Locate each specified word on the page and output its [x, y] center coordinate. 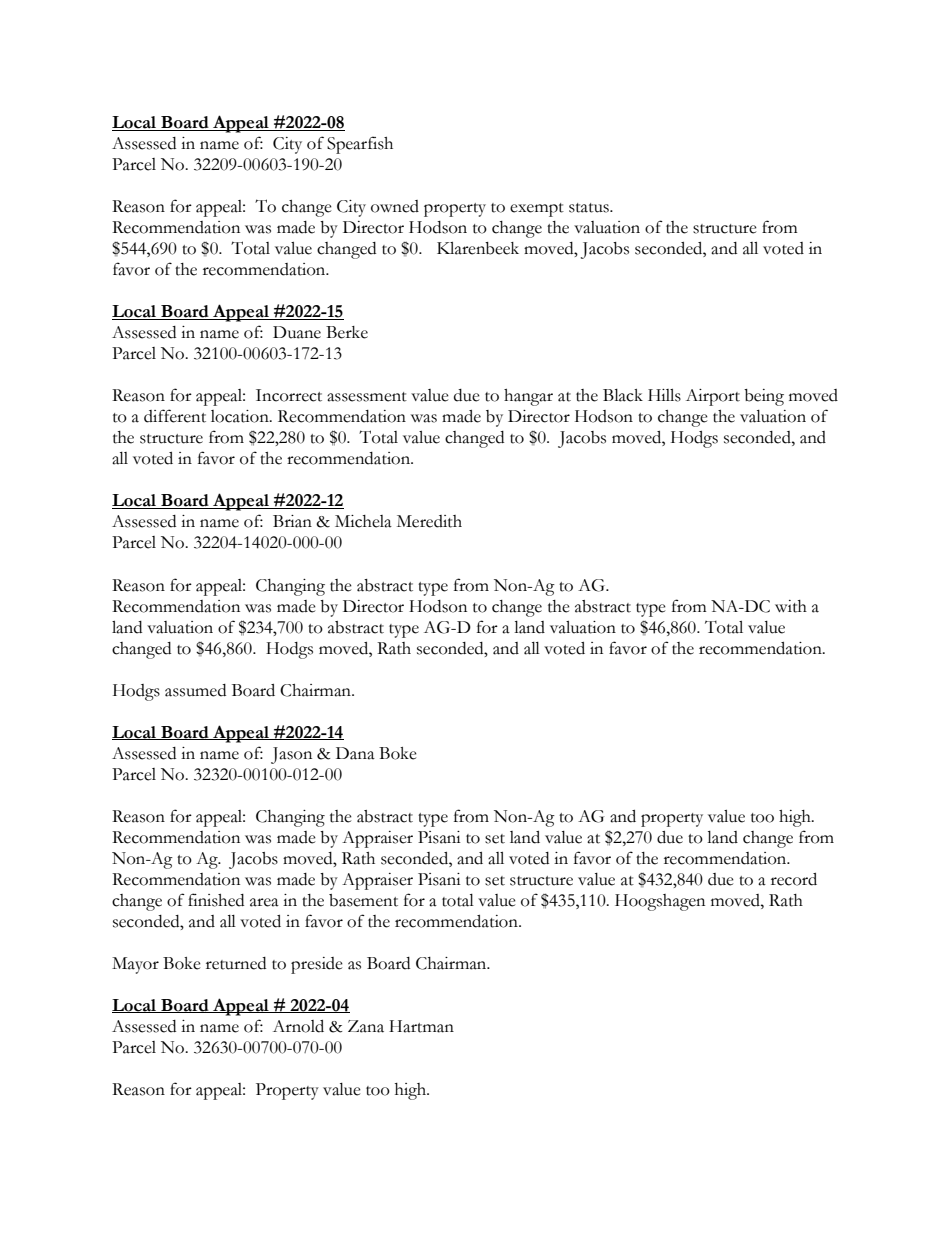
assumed [195, 690]
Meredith [429, 521]
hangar [528, 397]
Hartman [421, 1026]
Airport [713, 397]
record [794, 879]
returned [236, 963]
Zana [366, 1026]
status [590, 208]
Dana [355, 753]
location [241, 416]
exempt [537, 210]
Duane [297, 332]
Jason [291, 755]
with [791, 606]
